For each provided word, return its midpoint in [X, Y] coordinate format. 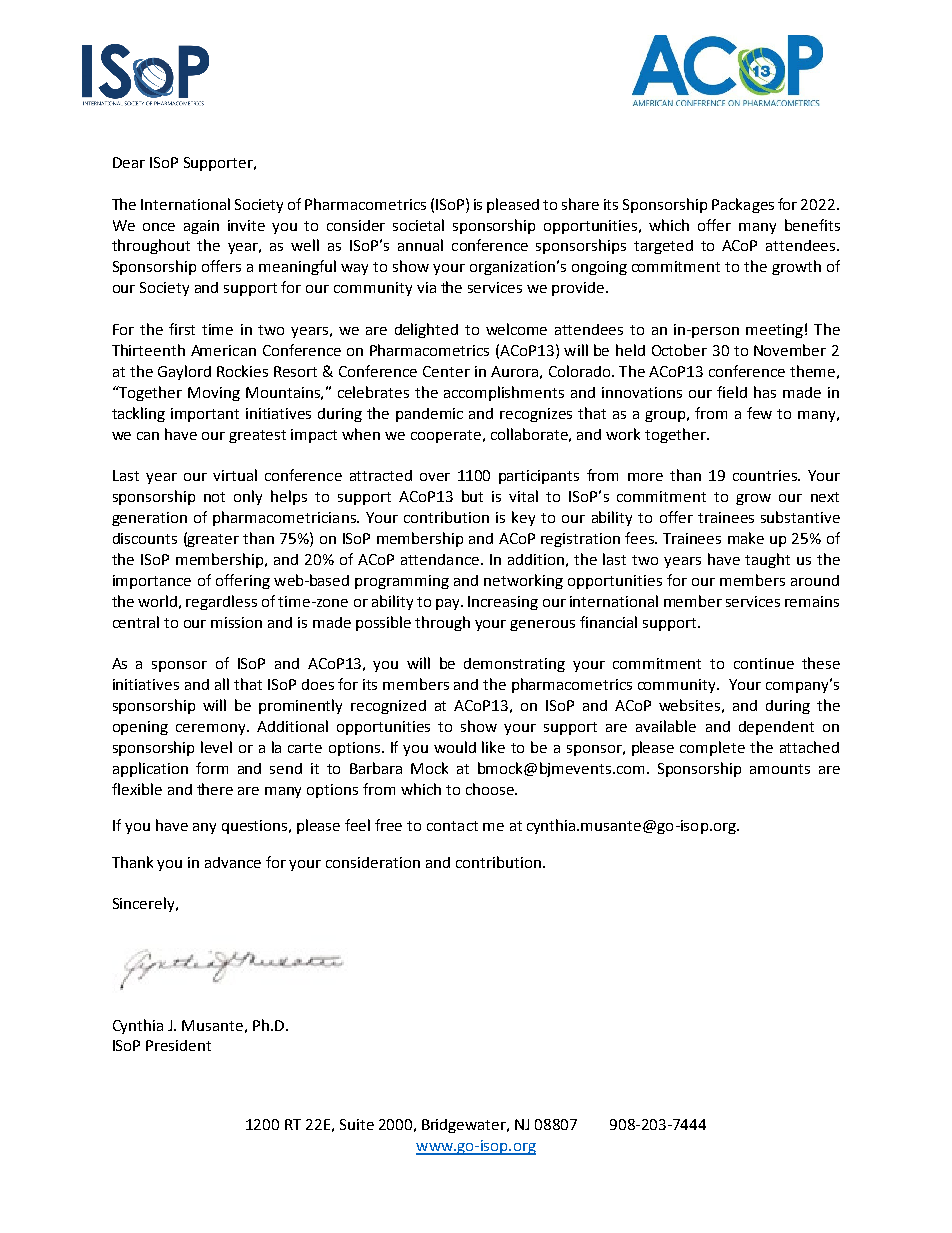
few [759, 413]
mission [236, 622]
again [201, 227]
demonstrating [514, 665]
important [205, 415]
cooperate [446, 436]
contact [452, 826]
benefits [812, 225]
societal [418, 225]
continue [764, 663]
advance [233, 862]
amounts [780, 769]
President [178, 1045]
